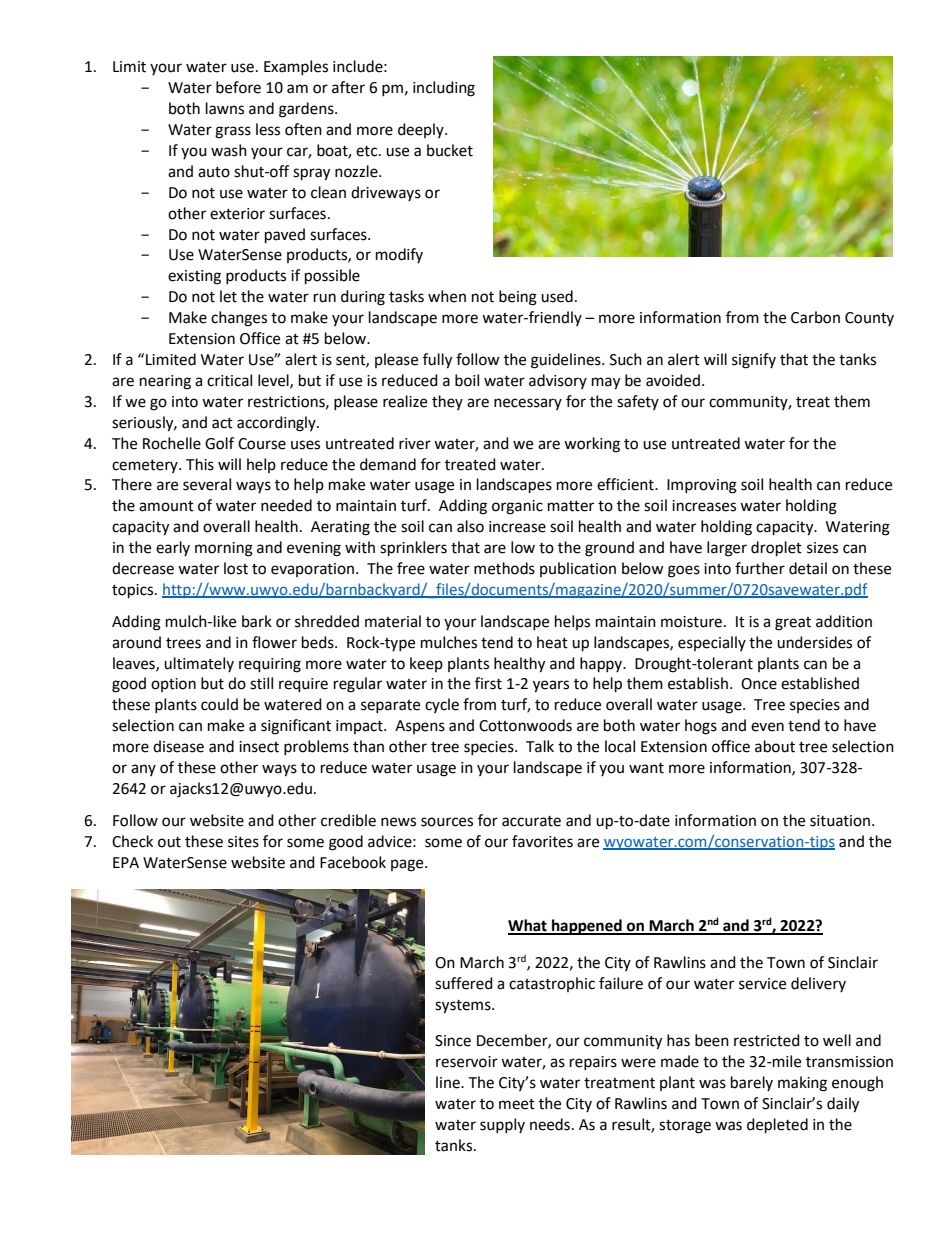 The image size is (952, 1233). What do you see at coordinates (236, 568) in the image?
I see `lost` at bounding box center [236, 568].
